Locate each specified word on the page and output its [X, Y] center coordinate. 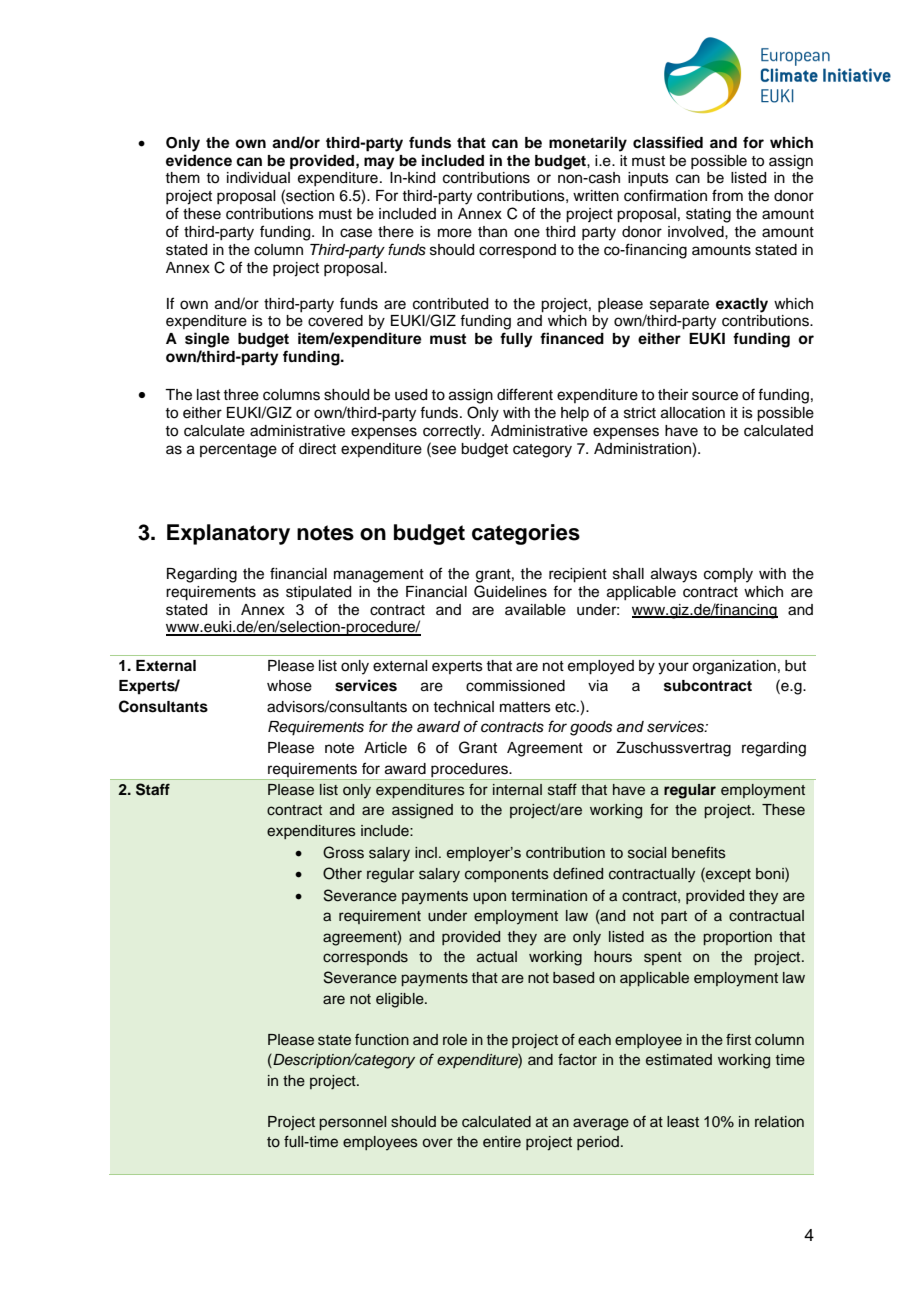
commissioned [515, 686]
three [241, 395]
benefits [699, 852]
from [727, 195]
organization [734, 667]
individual [258, 178]
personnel [352, 1123]
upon [489, 898]
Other [342, 873]
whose [289, 686]
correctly [453, 432]
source [715, 396]
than [492, 232]
